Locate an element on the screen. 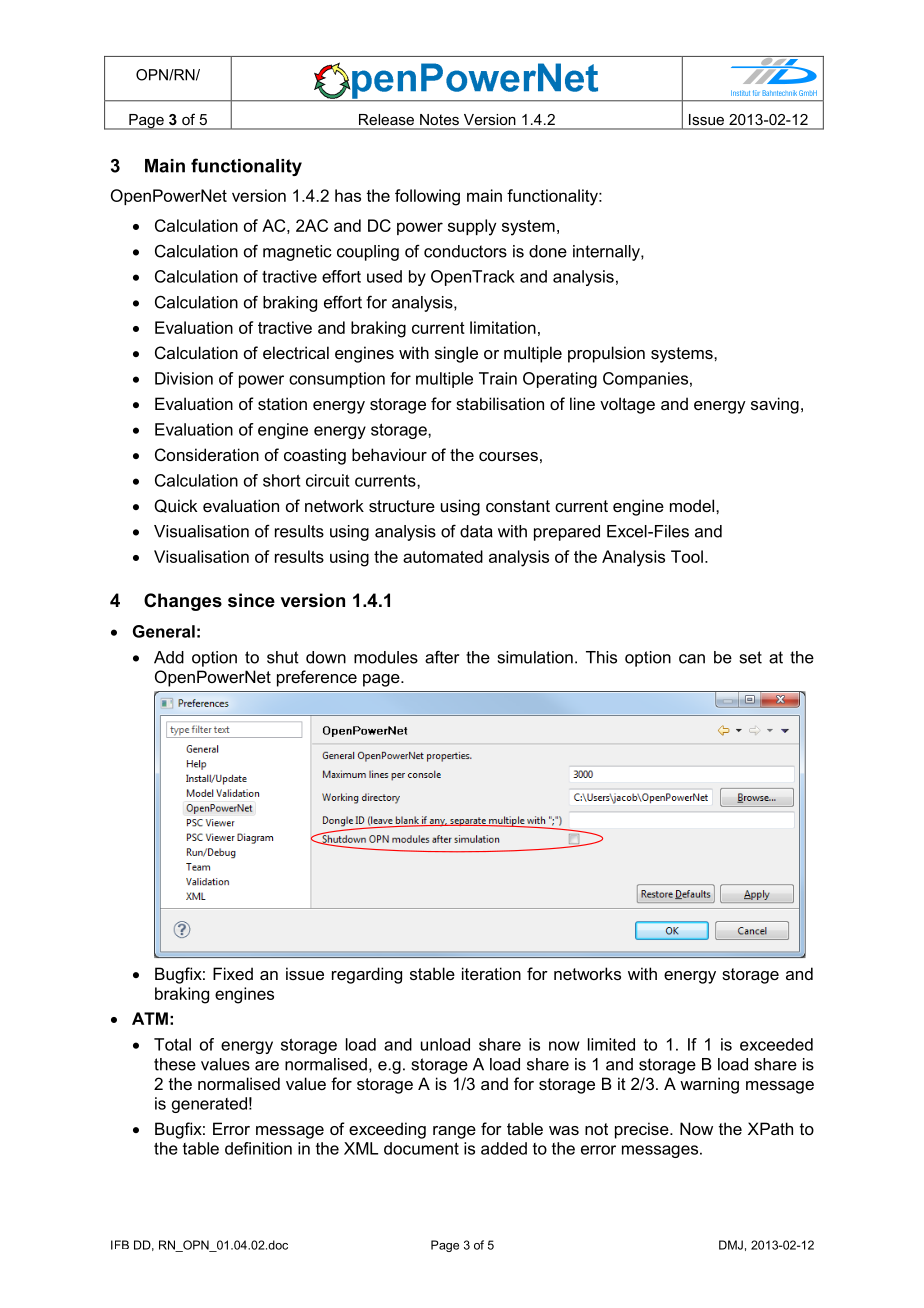 The height and width of the screenshot is (1308, 924). warning is located at coordinates (709, 1085).
